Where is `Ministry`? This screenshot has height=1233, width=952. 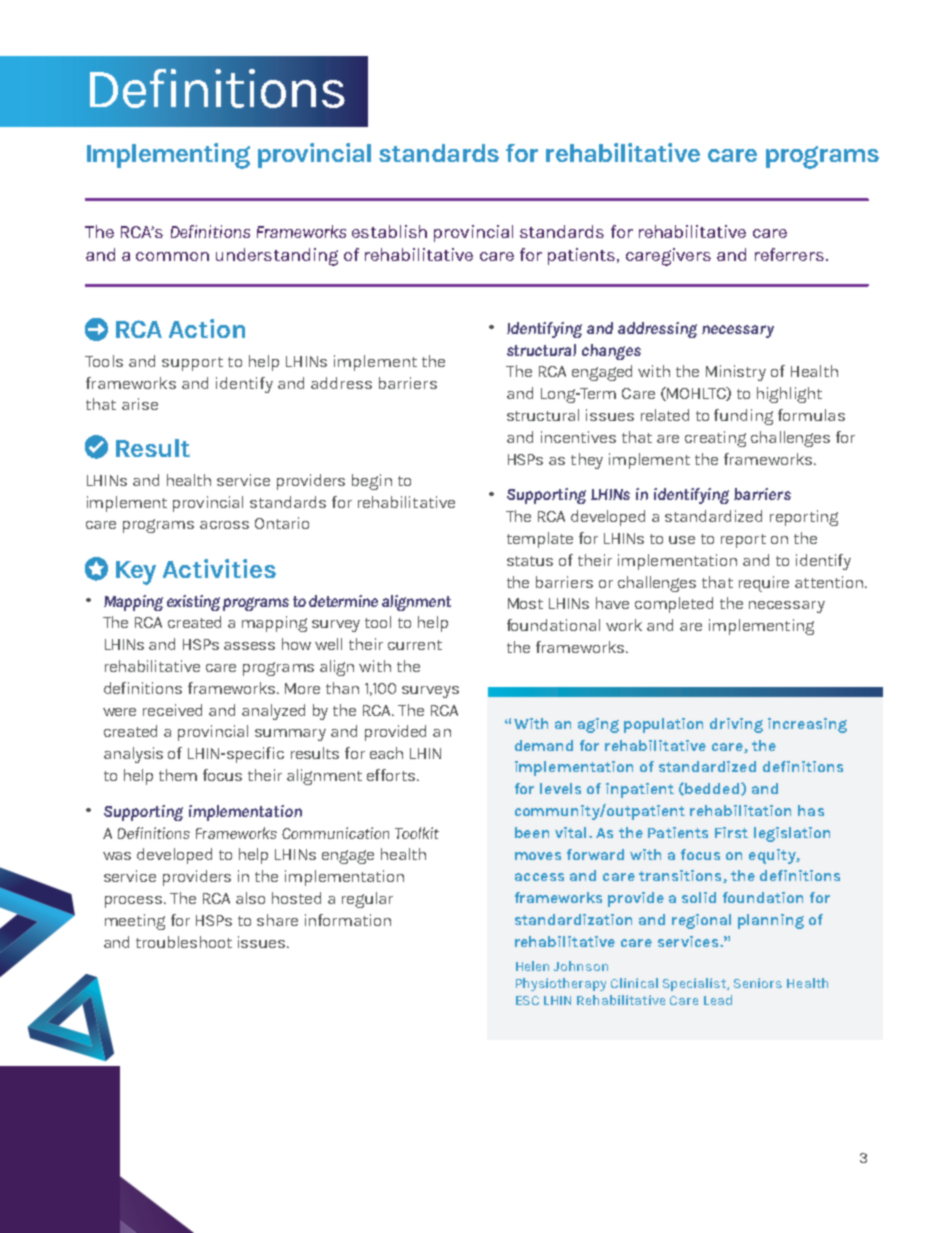
Ministry is located at coordinates (736, 373).
